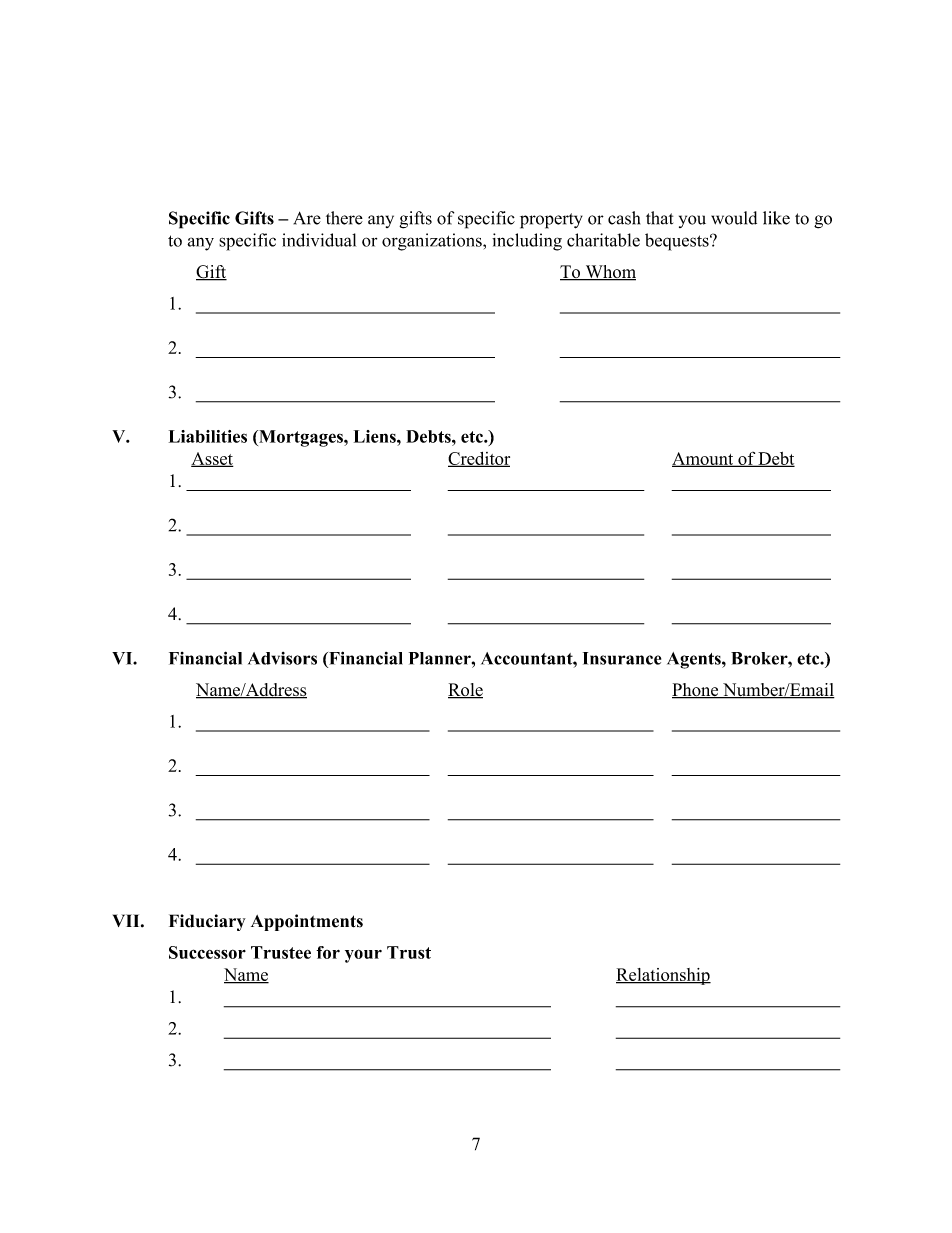 This screenshot has width=952, height=1233. Describe the element at coordinates (678, 242) in the screenshot. I see `bequests` at that location.
